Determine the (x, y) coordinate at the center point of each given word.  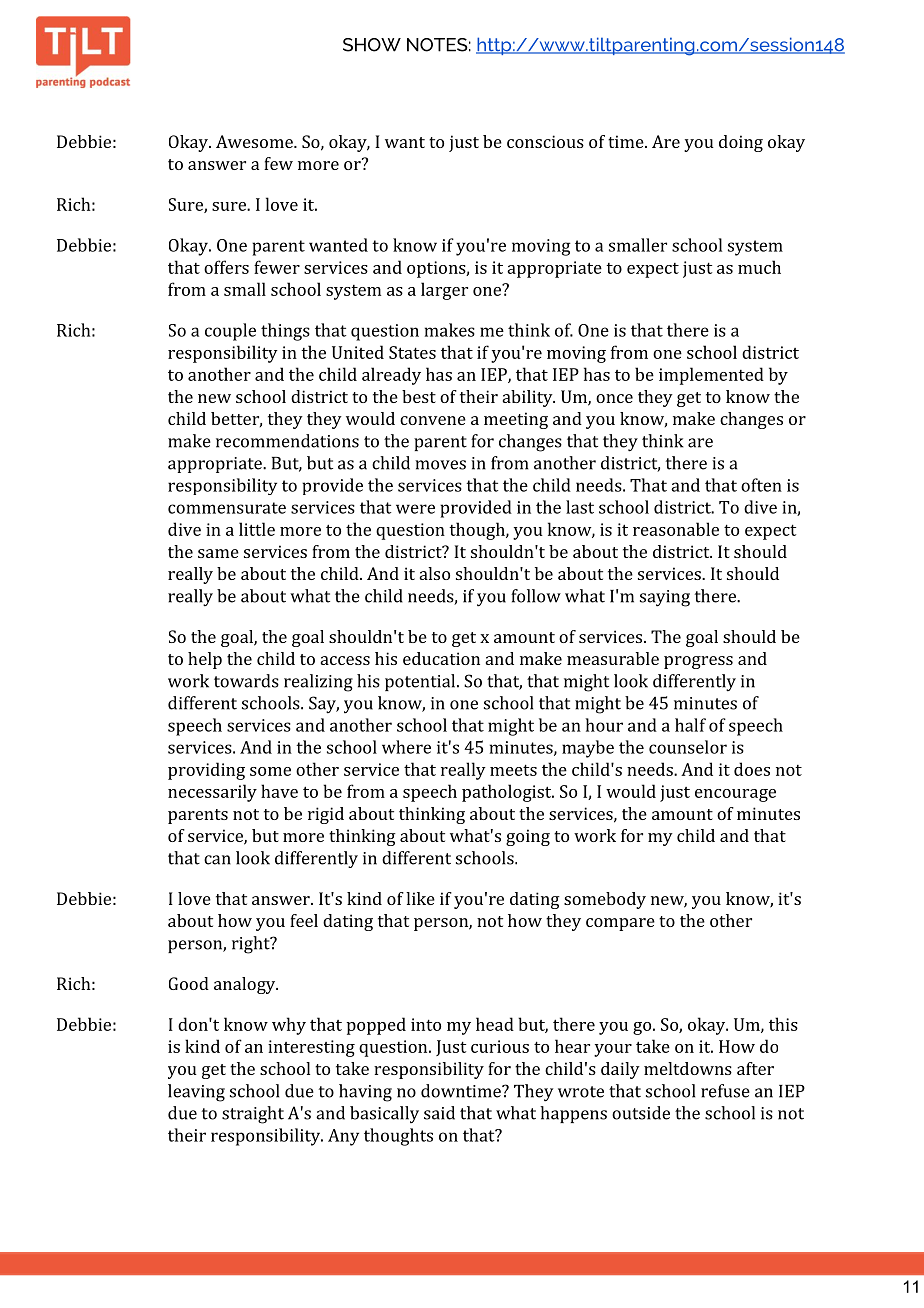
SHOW (372, 45)
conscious (545, 141)
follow (536, 596)
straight (253, 1115)
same (218, 553)
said (439, 1113)
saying (665, 598)
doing (741, 143)
